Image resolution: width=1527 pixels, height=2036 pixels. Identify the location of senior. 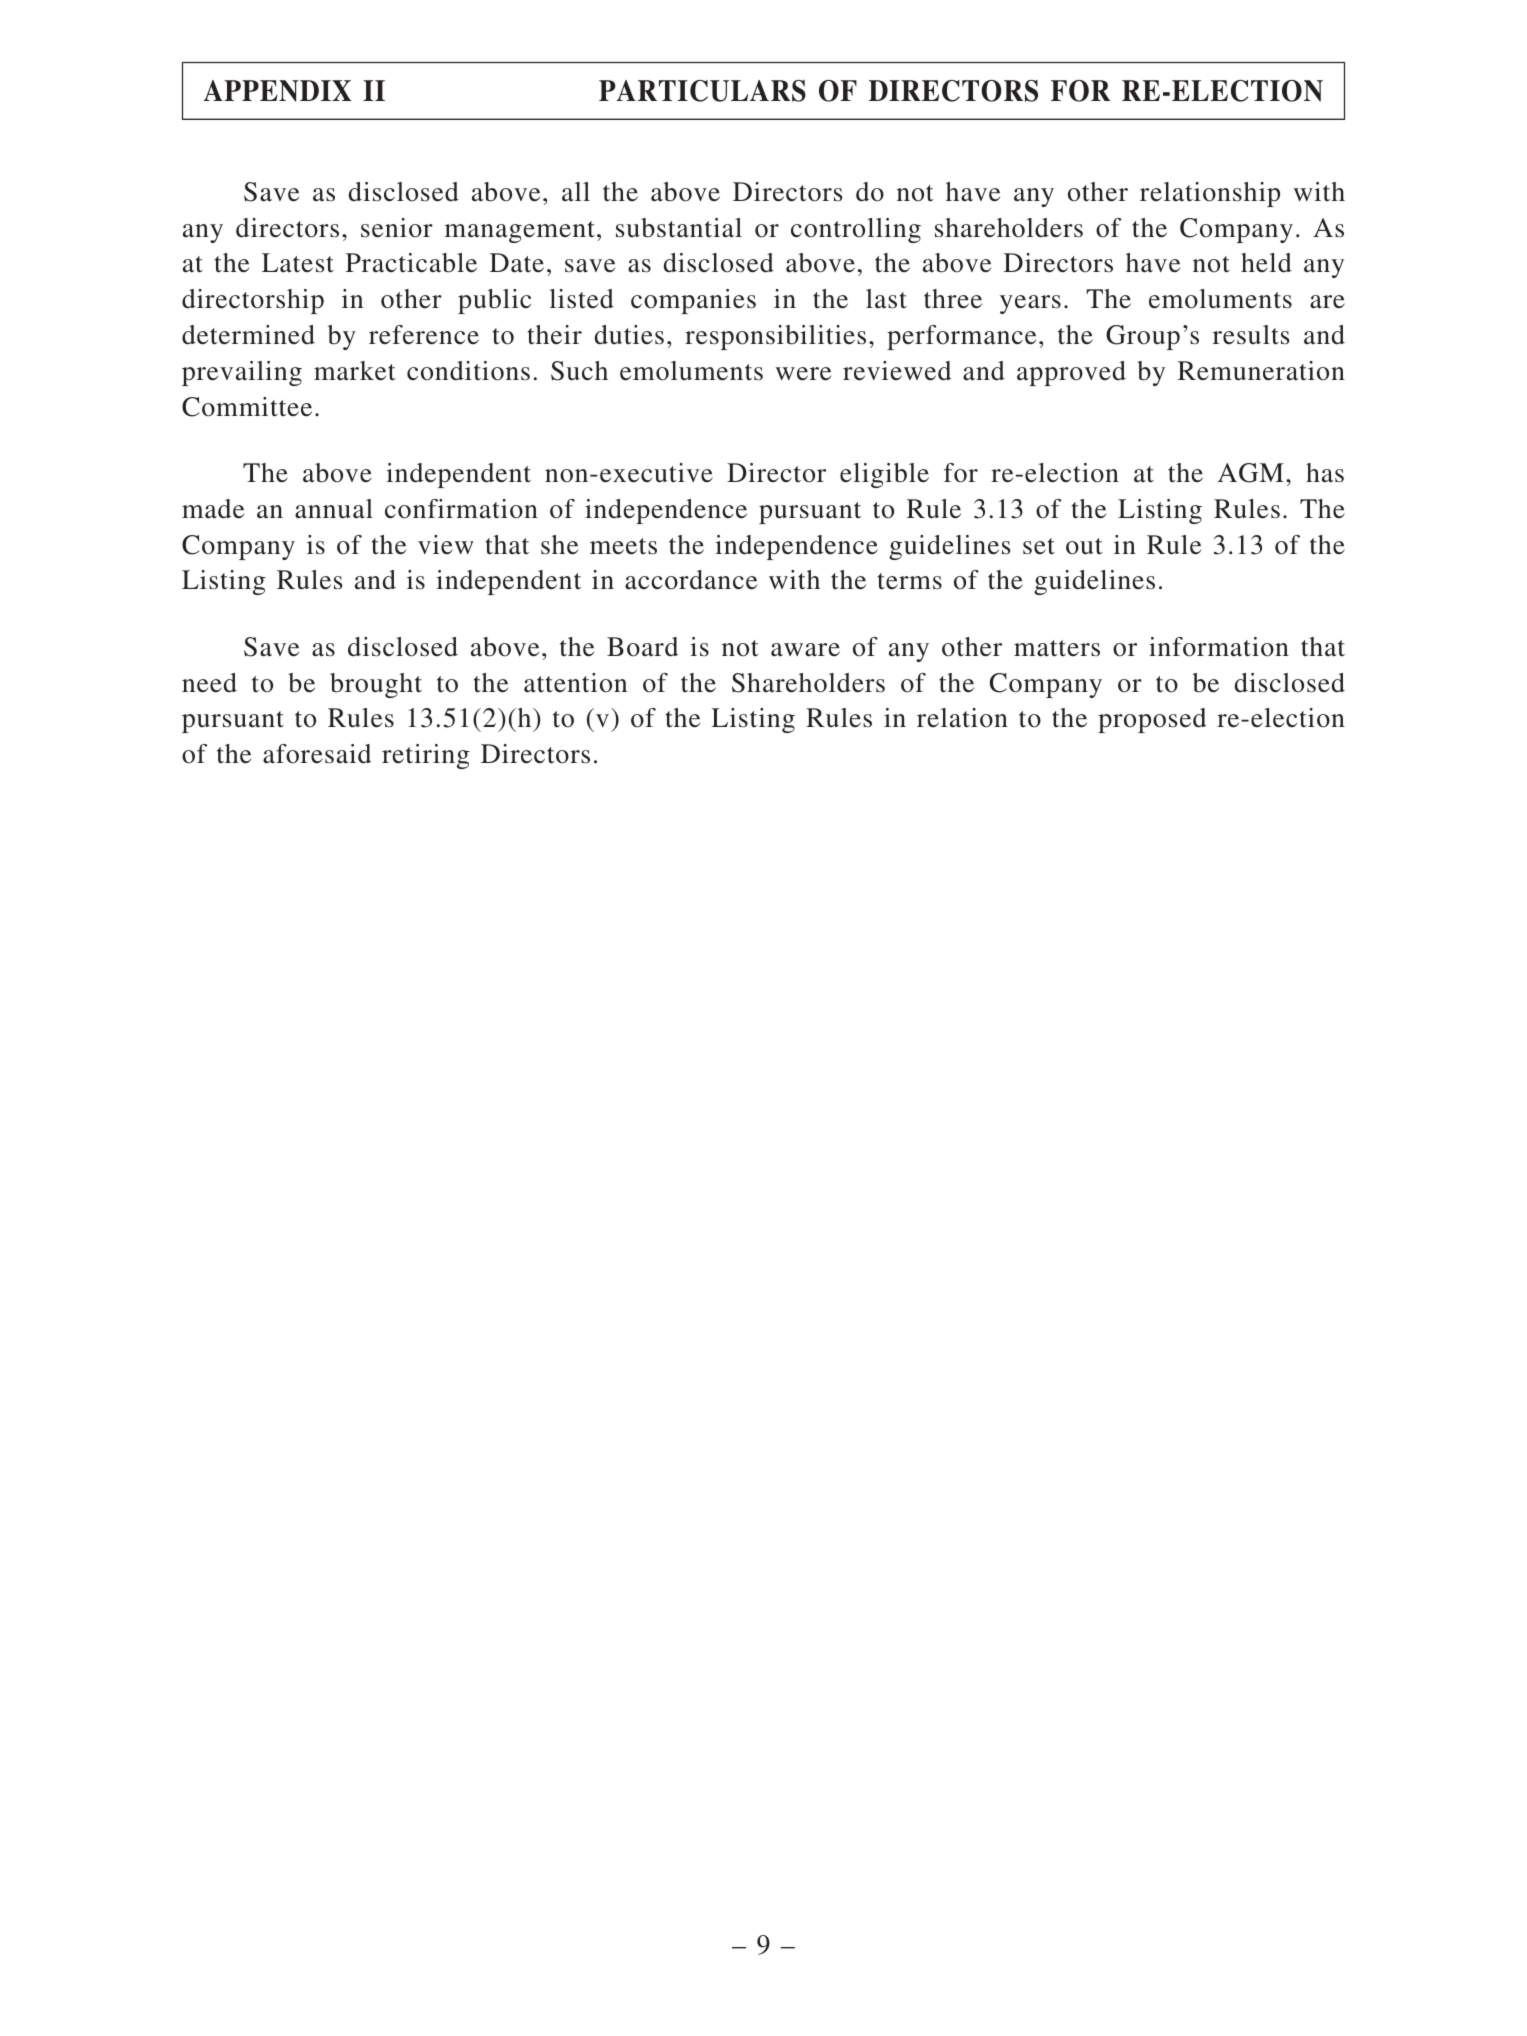
(397, 228).
